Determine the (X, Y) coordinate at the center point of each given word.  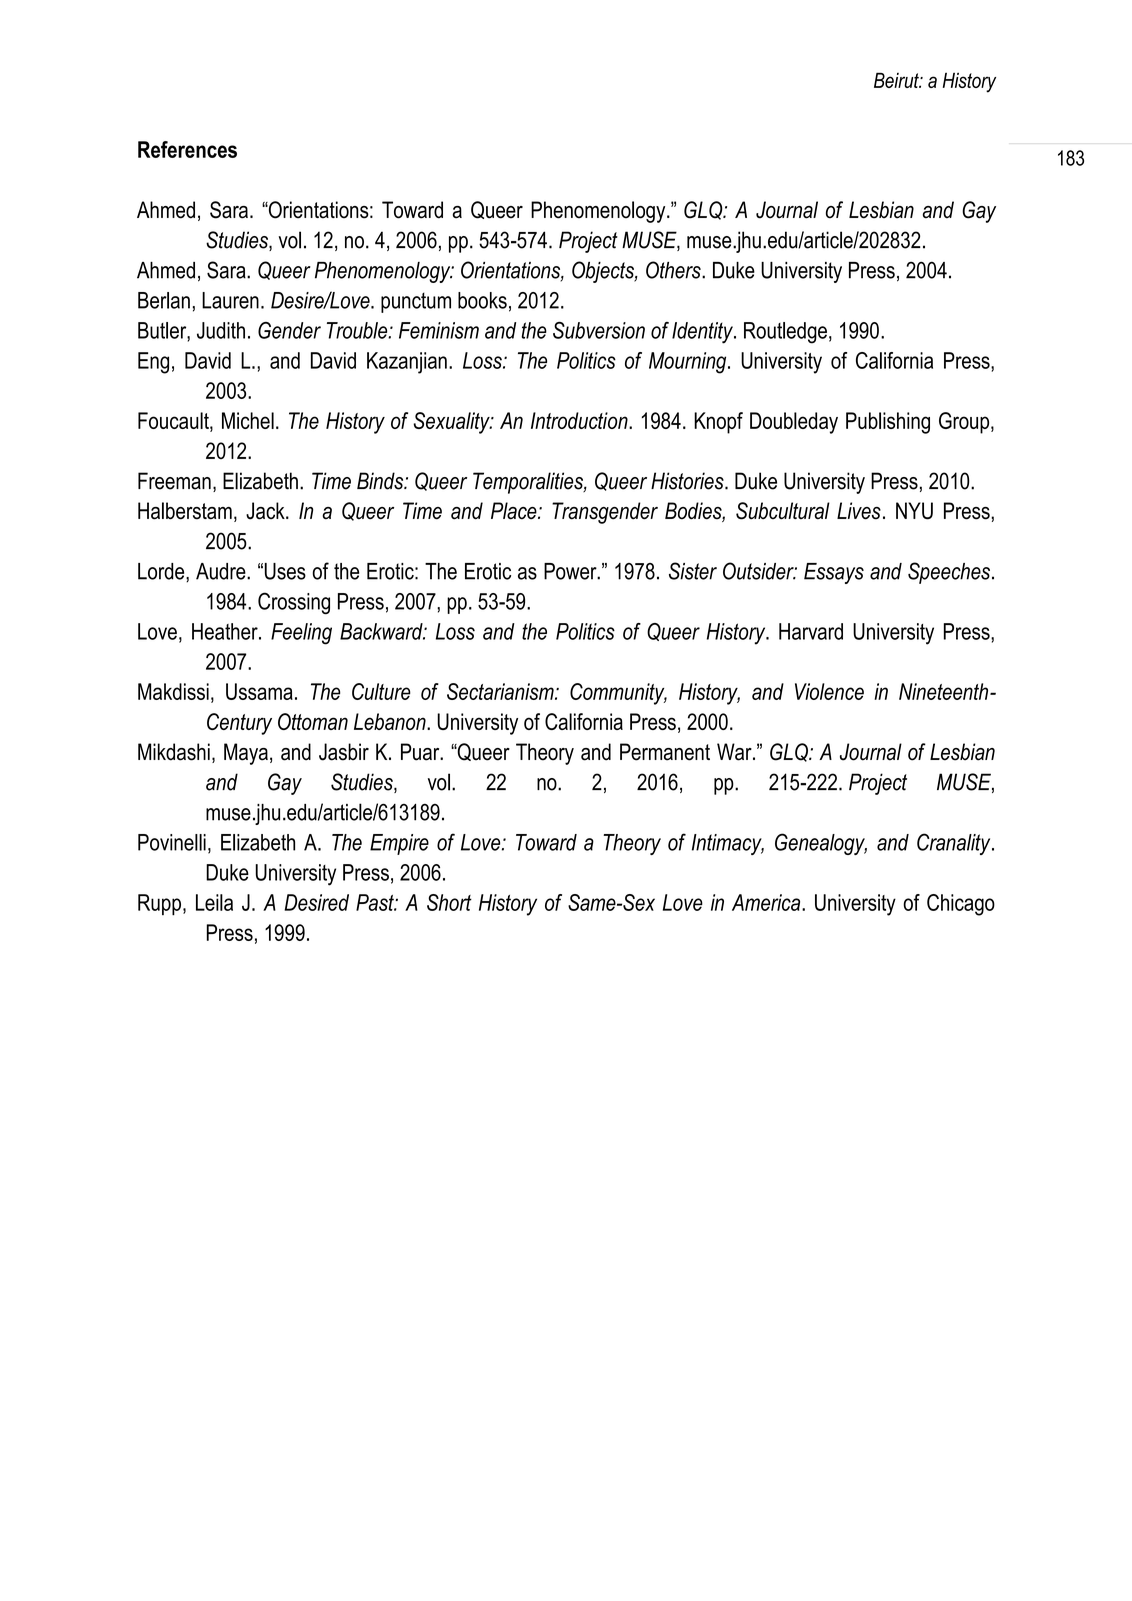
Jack (266, 511)
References (187, 149)
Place (515, 511)
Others (674, 270)
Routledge (785, 333)
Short (449, 902)
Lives (859, 511)
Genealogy (821, 844)
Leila (214, 902)
